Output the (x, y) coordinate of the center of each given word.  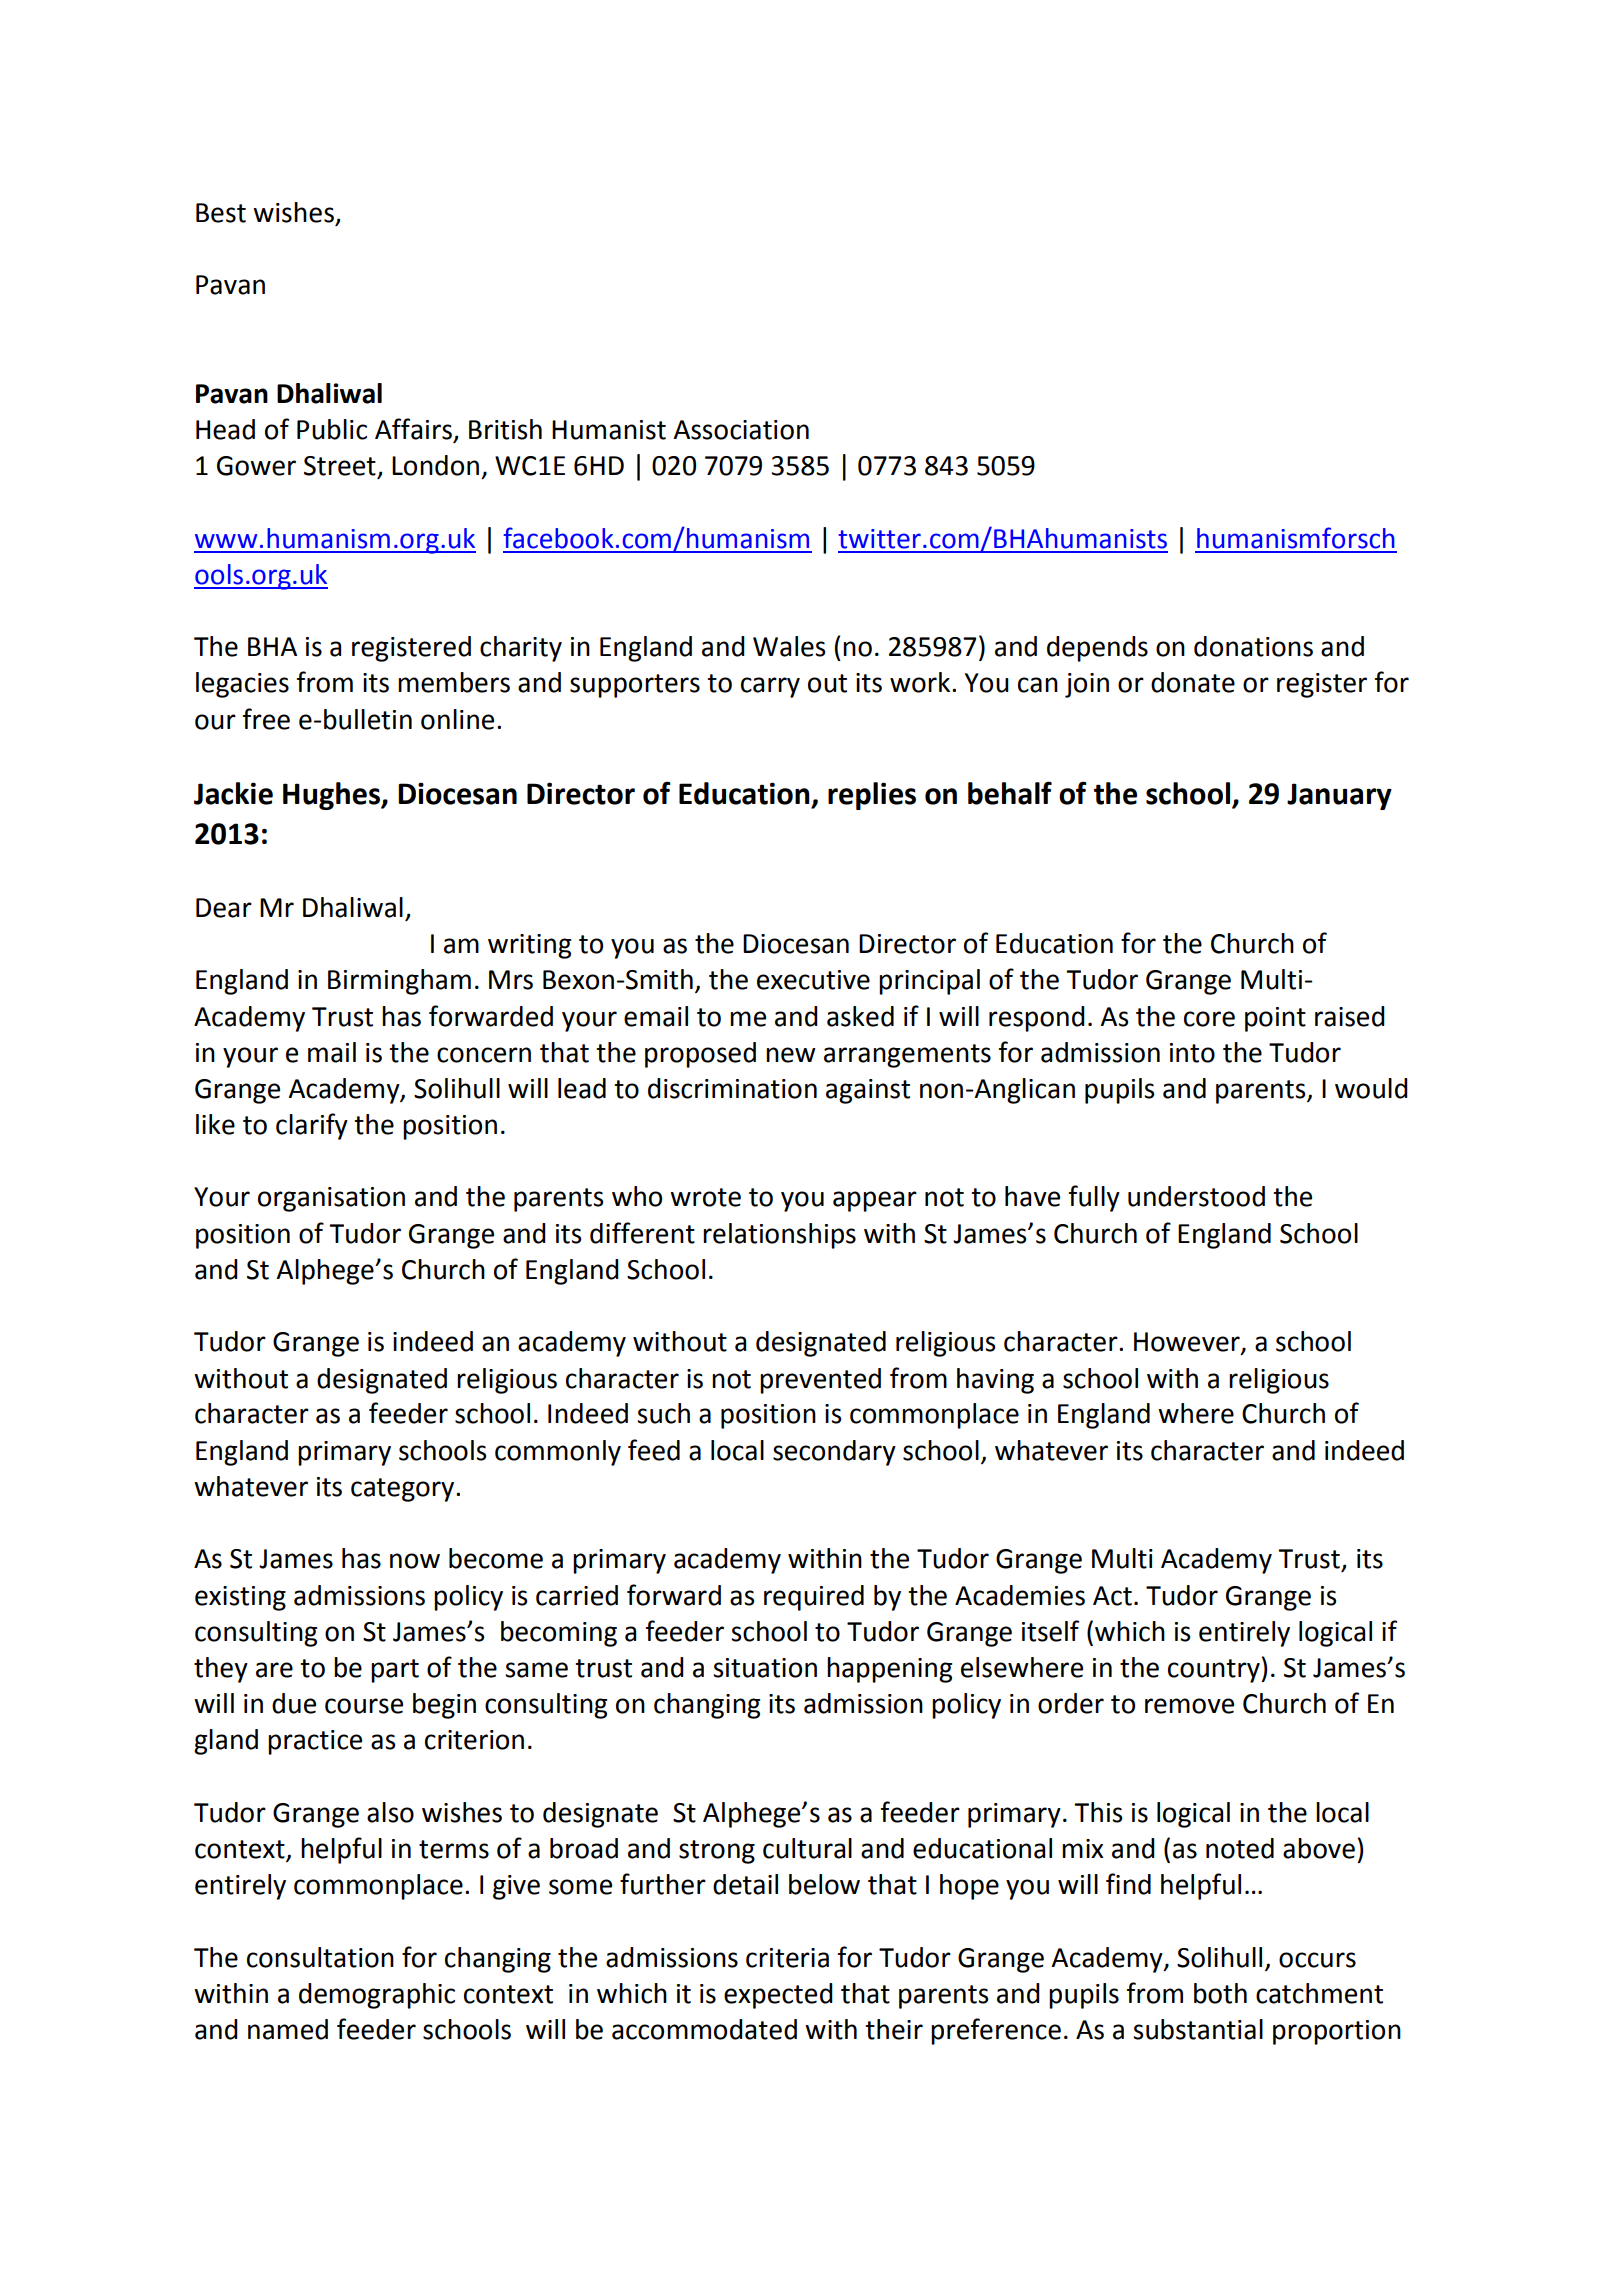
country (1215, 1671)
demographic (377, 1996)
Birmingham (399, 982)
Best (221, 213)
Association (741, 430)
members (454, 682)
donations (1253, 646)
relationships (779, 1236)
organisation (331, 1199)
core (1209, 1019)
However (1188, 1343)
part (395, 1671)
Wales (789, 646)
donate (1193, 682)
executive (813, 980)
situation (765, 1668)
